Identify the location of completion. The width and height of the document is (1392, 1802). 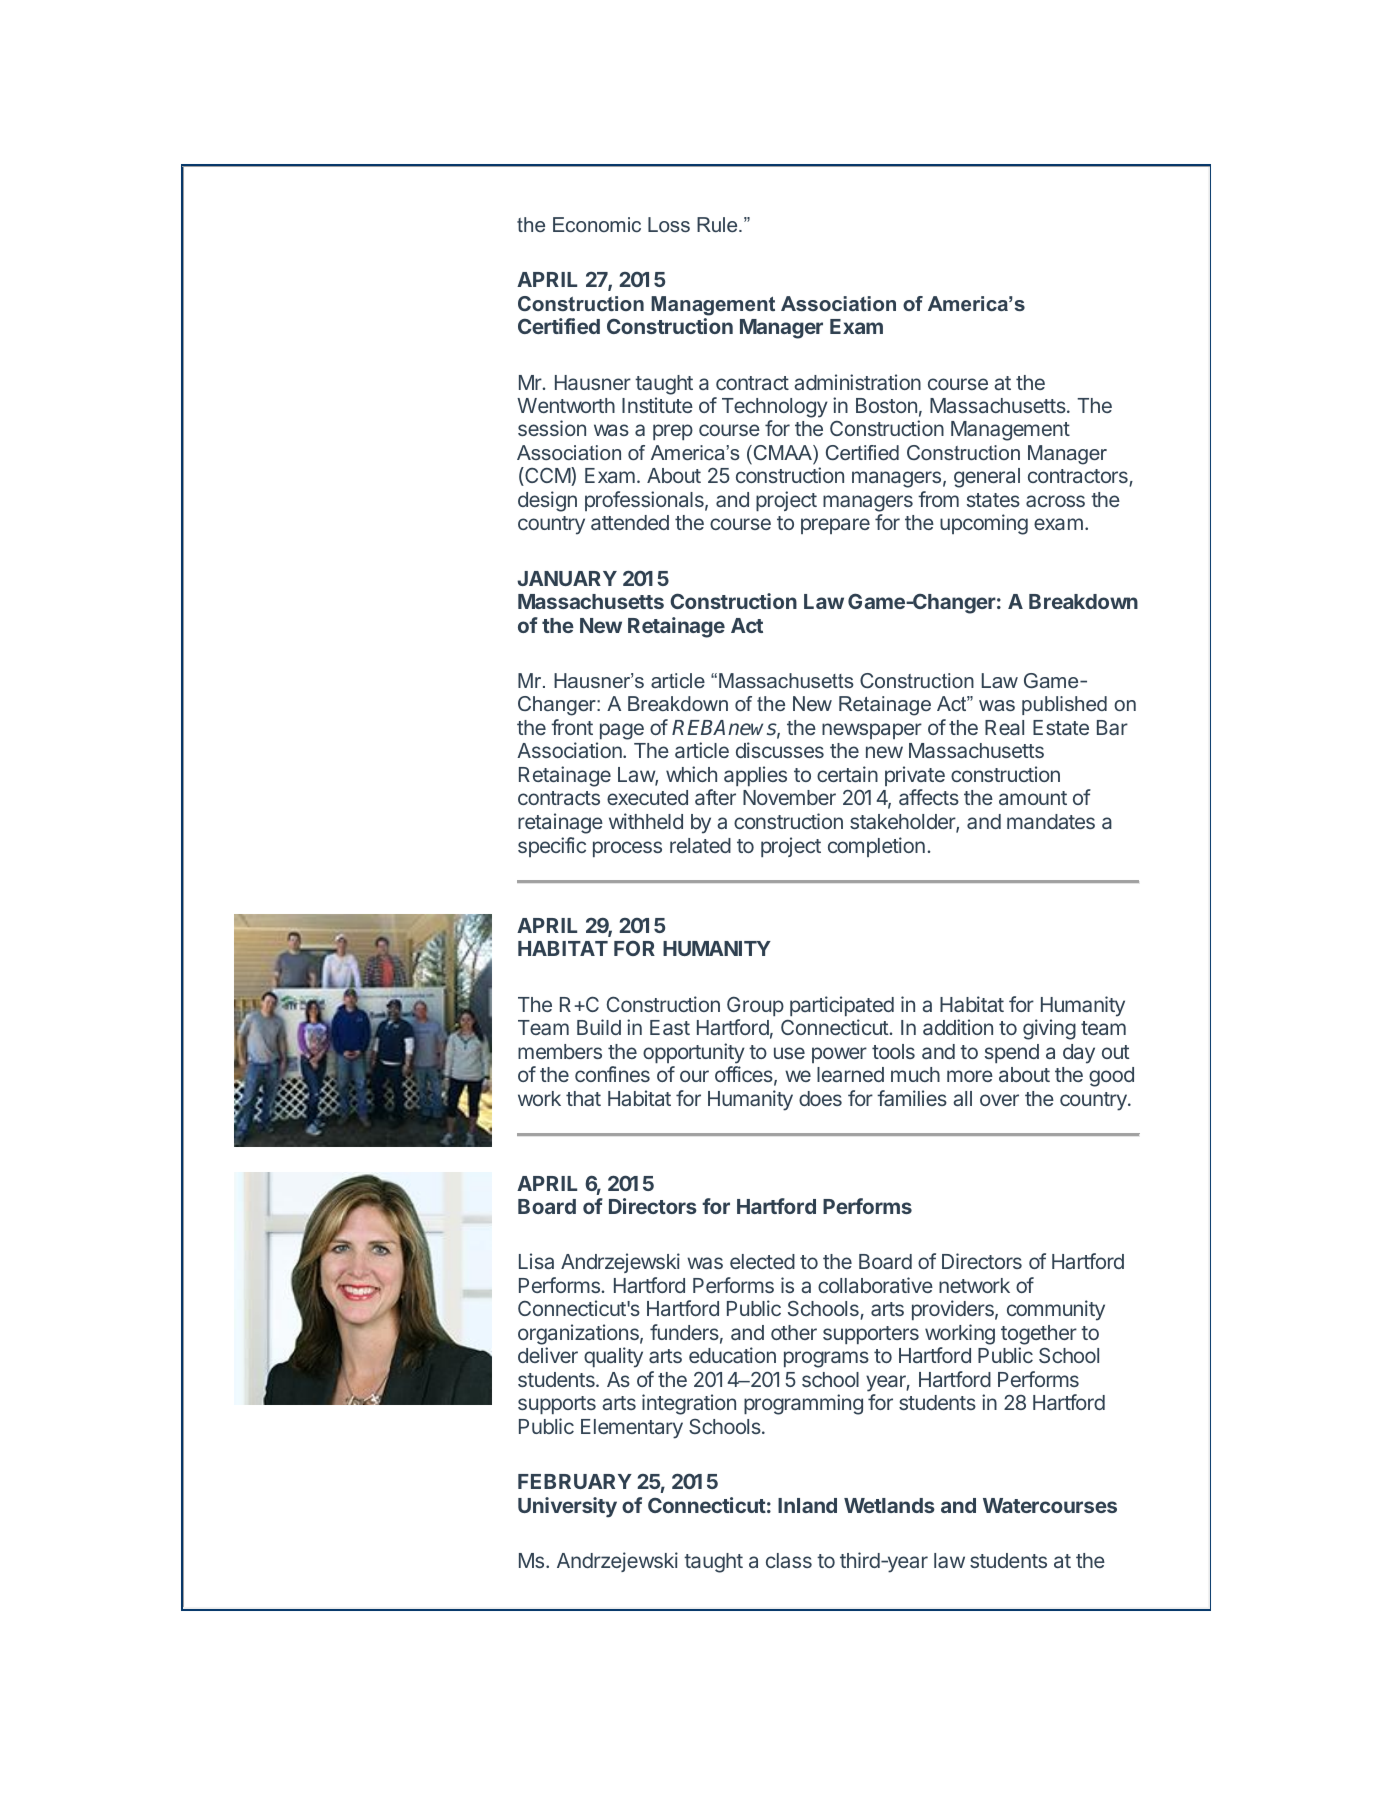
(876, 847).
